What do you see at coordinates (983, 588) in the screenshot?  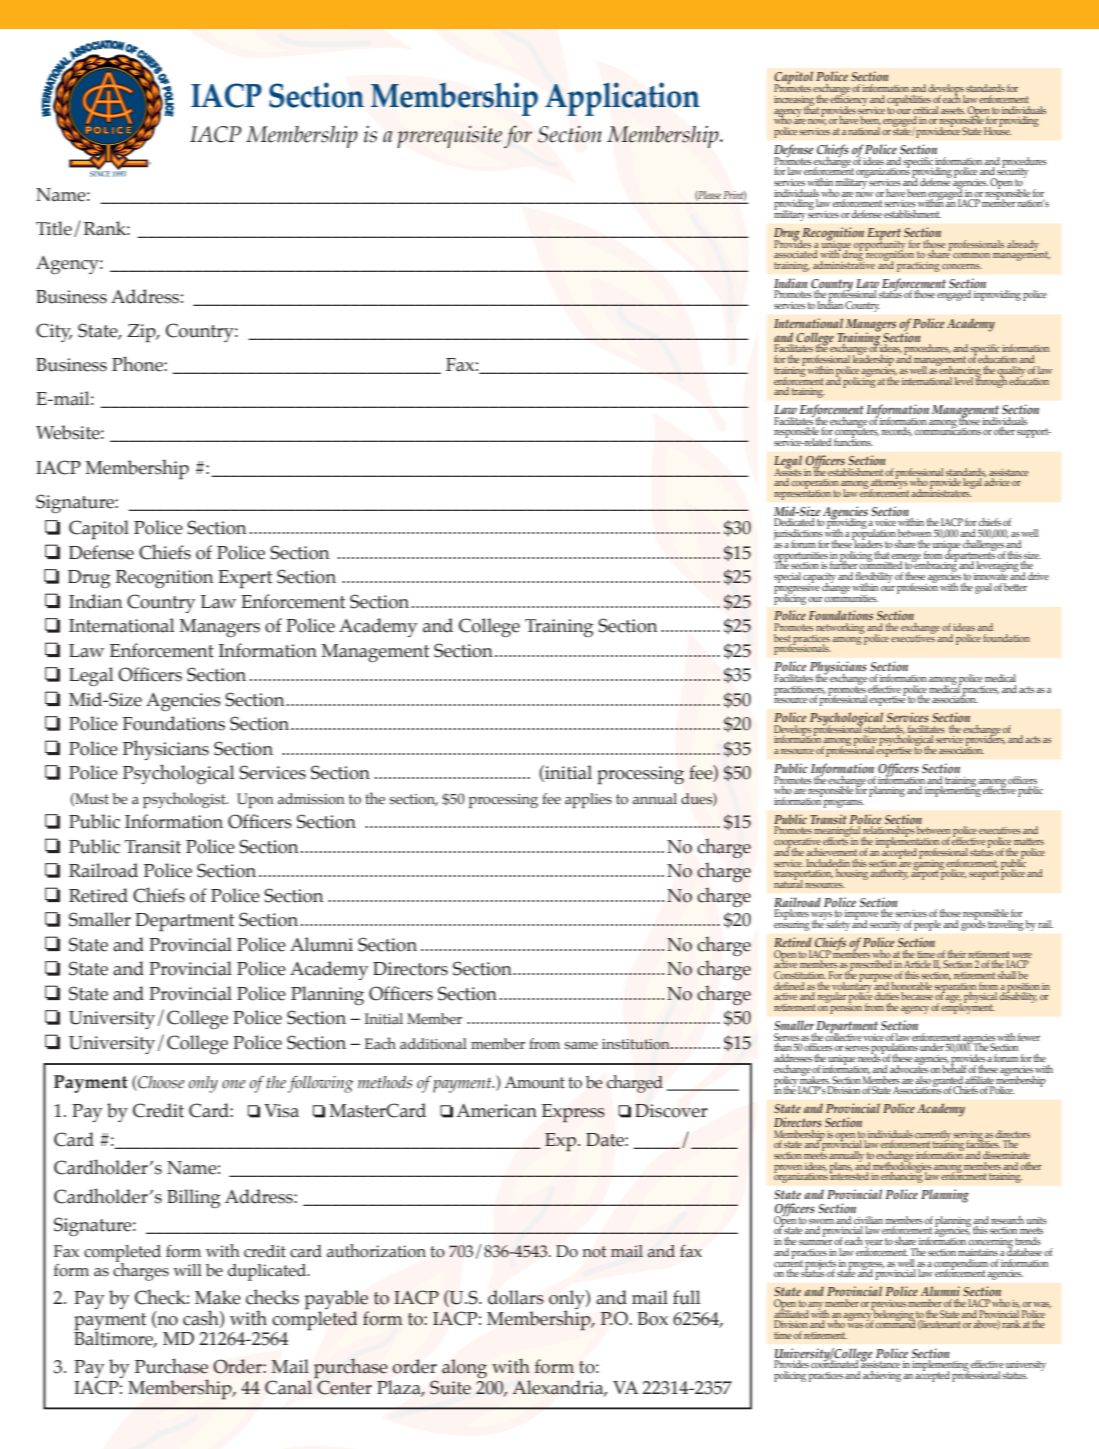 I see `goal` at bounding box center [983, 588].
